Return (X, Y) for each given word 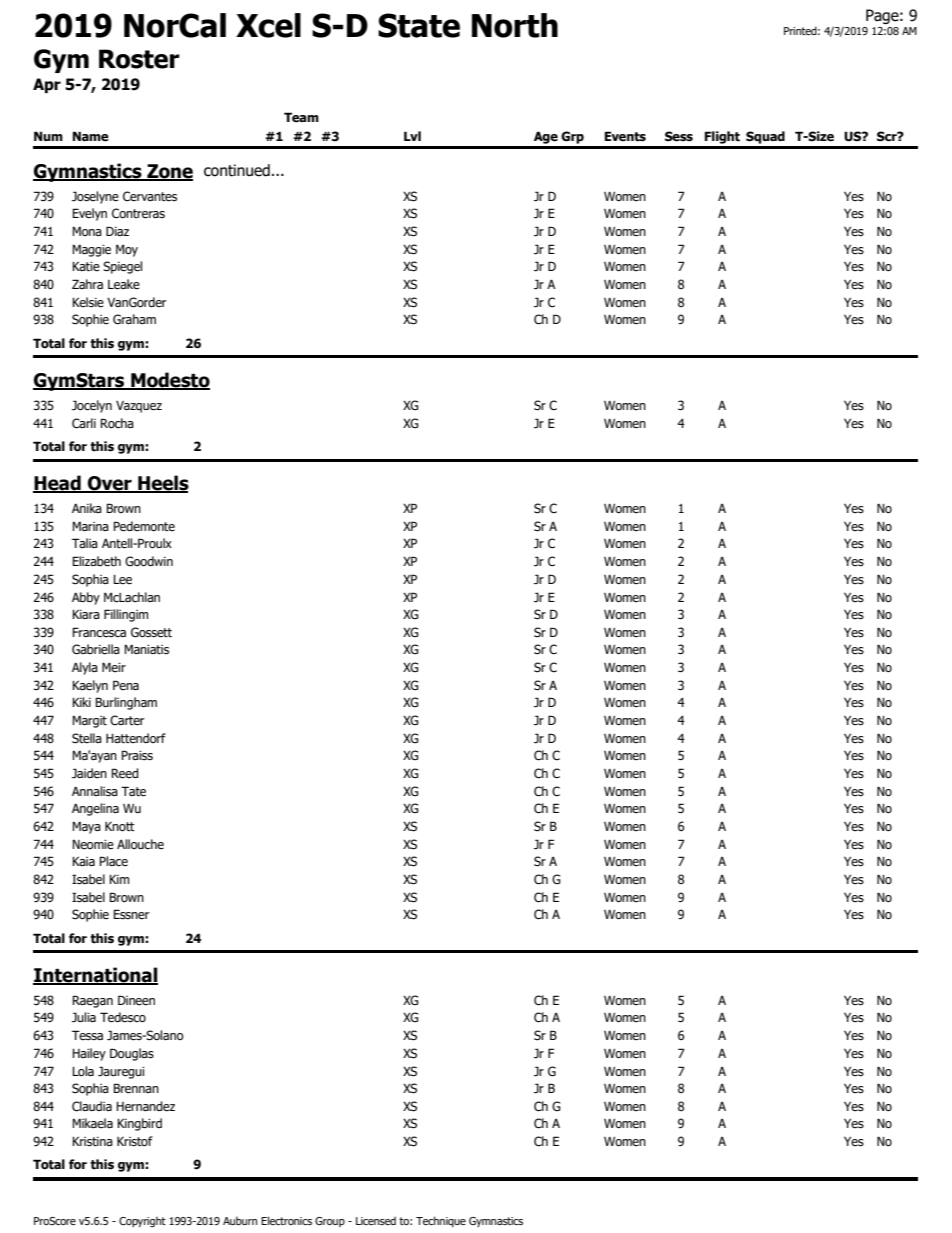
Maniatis (146, 649)
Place (113, 861)
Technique (441, 1221)
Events (625, 136)
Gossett (151, 632)
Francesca (99, 632)
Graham (134, 319)
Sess (679, 136)
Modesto (169, 380)
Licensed (376, 1220)
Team (301, 117)
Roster (139, 59)
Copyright (142, 1222)
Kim (119, 879)
